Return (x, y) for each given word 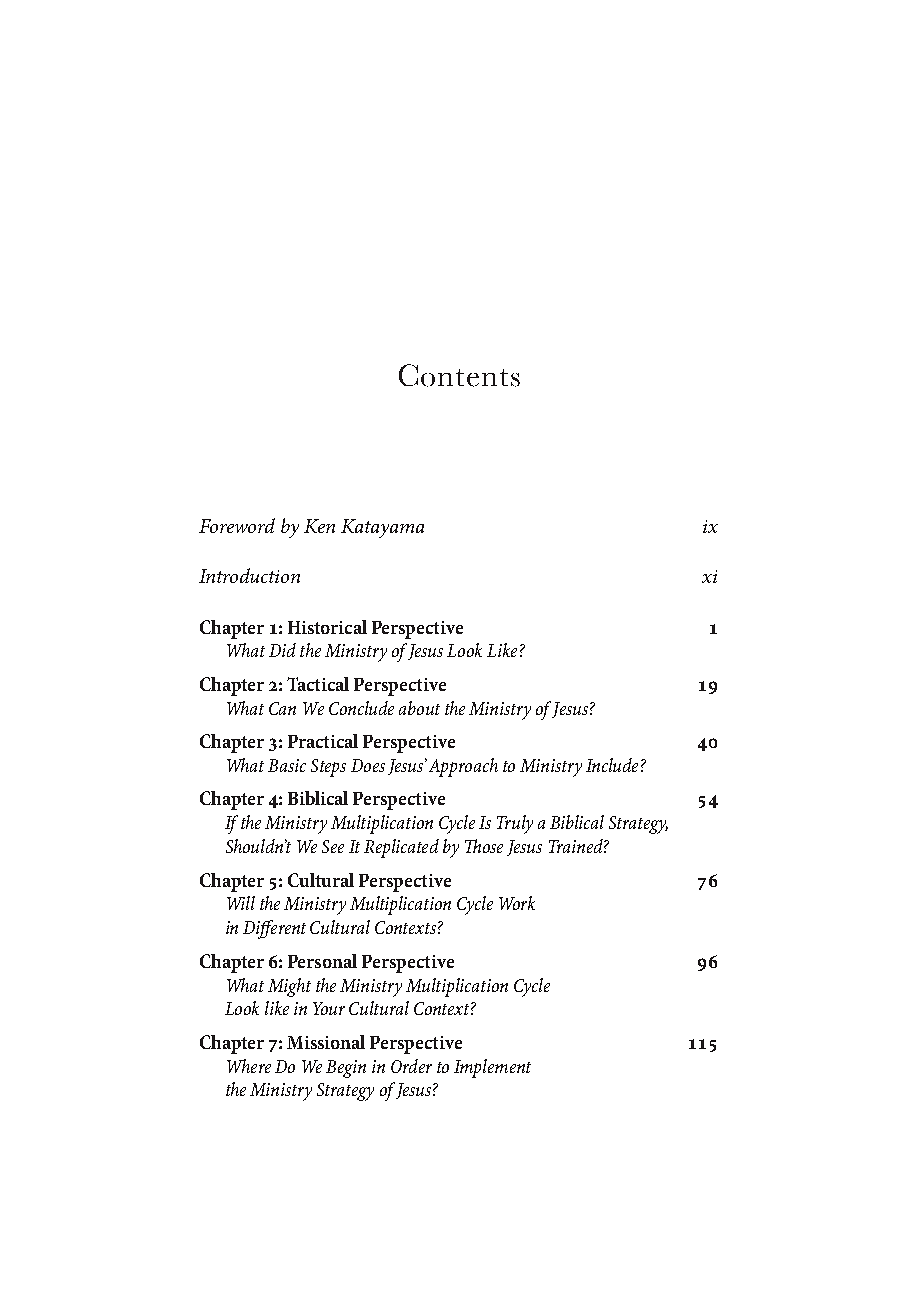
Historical (327, 627)
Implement (492, 1068)
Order (411, 1066)
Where (249, 1066)
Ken (319, 526)
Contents (459, 375)
